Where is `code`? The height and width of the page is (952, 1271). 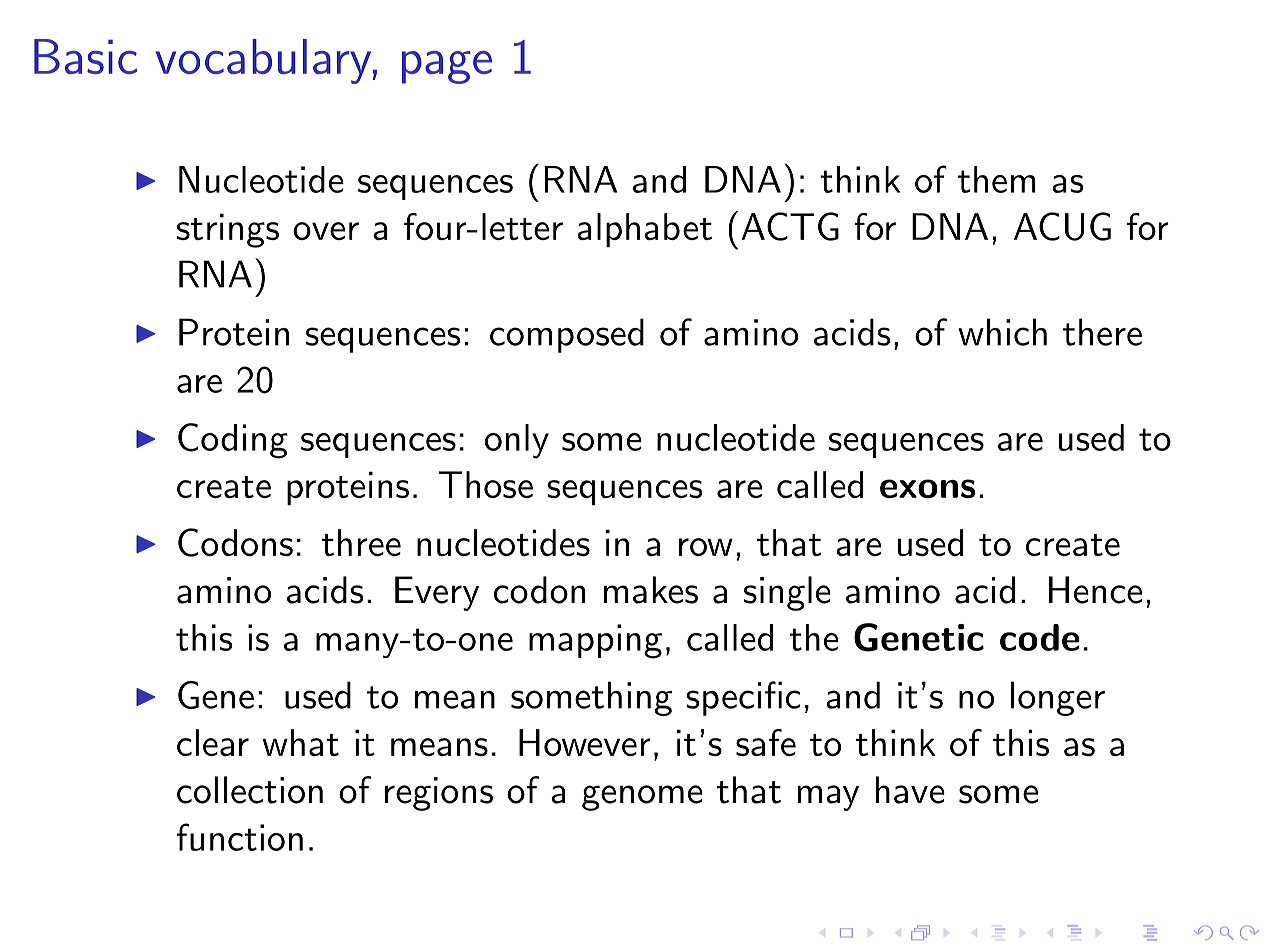 code is located at coordinates (1040, 637).
